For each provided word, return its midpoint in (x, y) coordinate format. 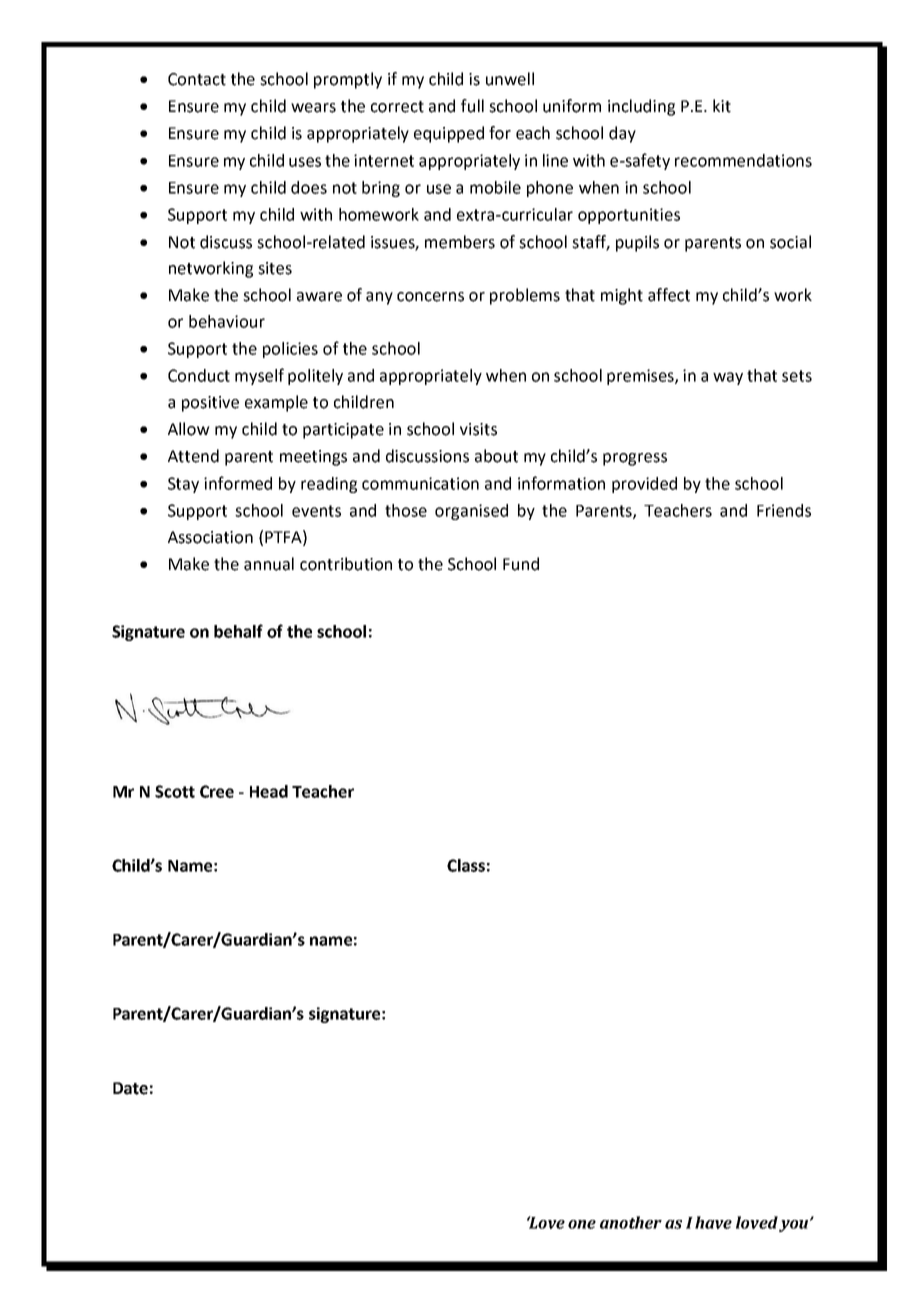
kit (722, 106)
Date (130, 1088)
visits (478, 429)
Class (466, 865)
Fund (521, 564)
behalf (238, 631)
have (713, 1222)
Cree (217, 791)
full (472, 106)
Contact (197, 79)
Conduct (199, 375)
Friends (784, 510)
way (728, 378)
